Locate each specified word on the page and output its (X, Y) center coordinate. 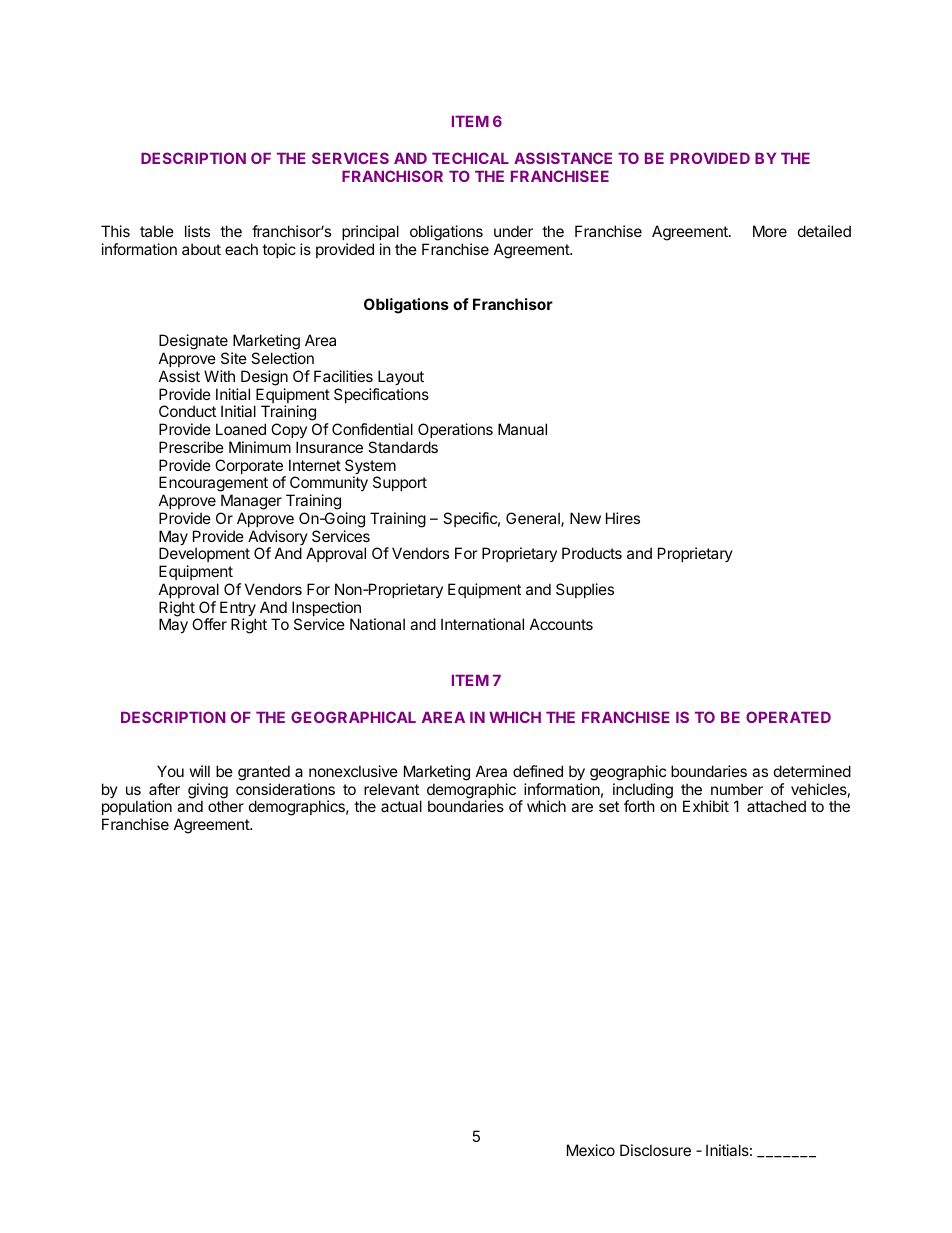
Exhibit (706, 806)
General (534, 519)
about (201, 249)
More (770, 231)
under (513, 231)
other (226, 806)
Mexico (591, 1150)
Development (204, 556)
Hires (623, 518)
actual (401, 806)
